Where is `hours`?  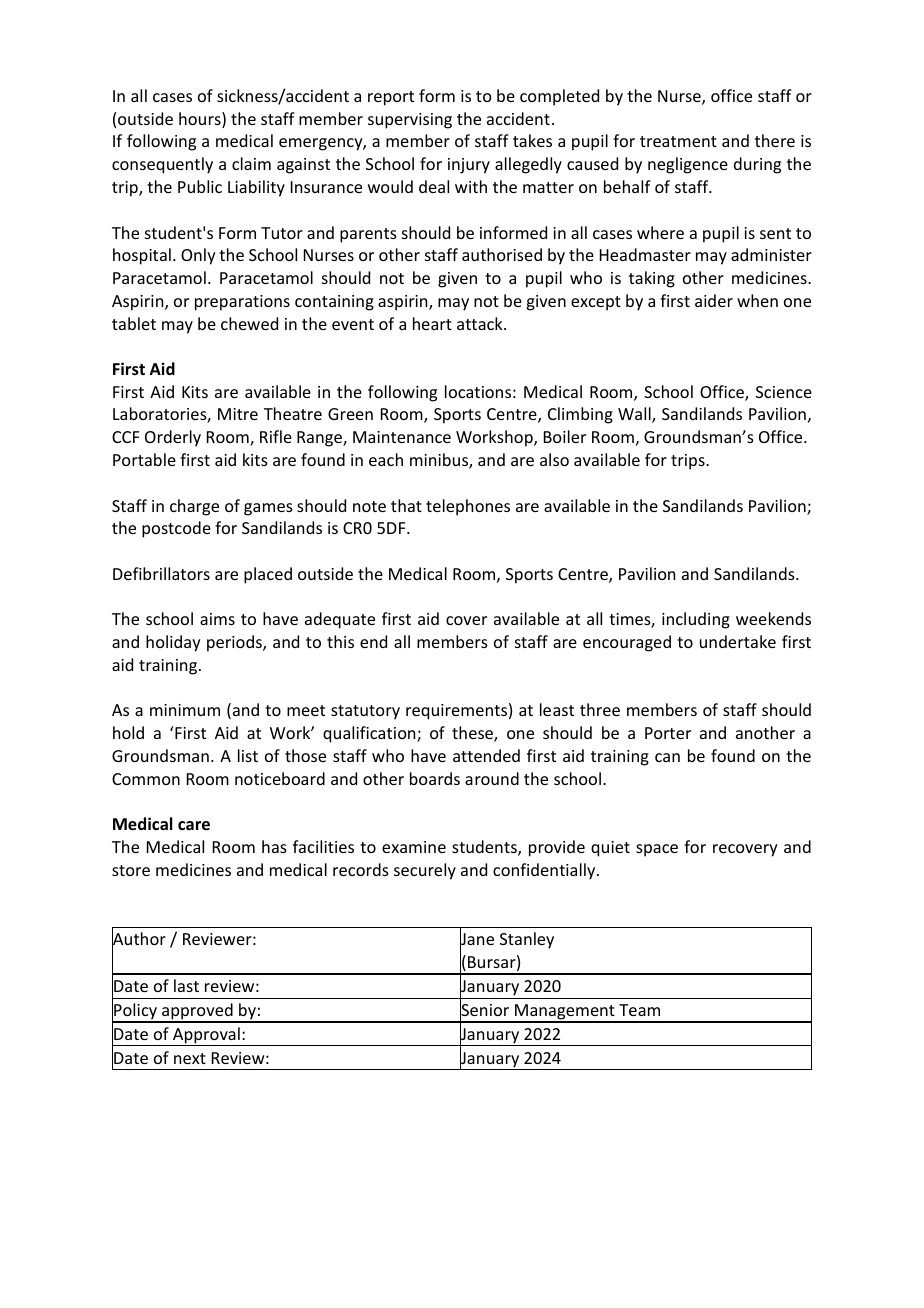
hours is located at coordinates (201, 120).
